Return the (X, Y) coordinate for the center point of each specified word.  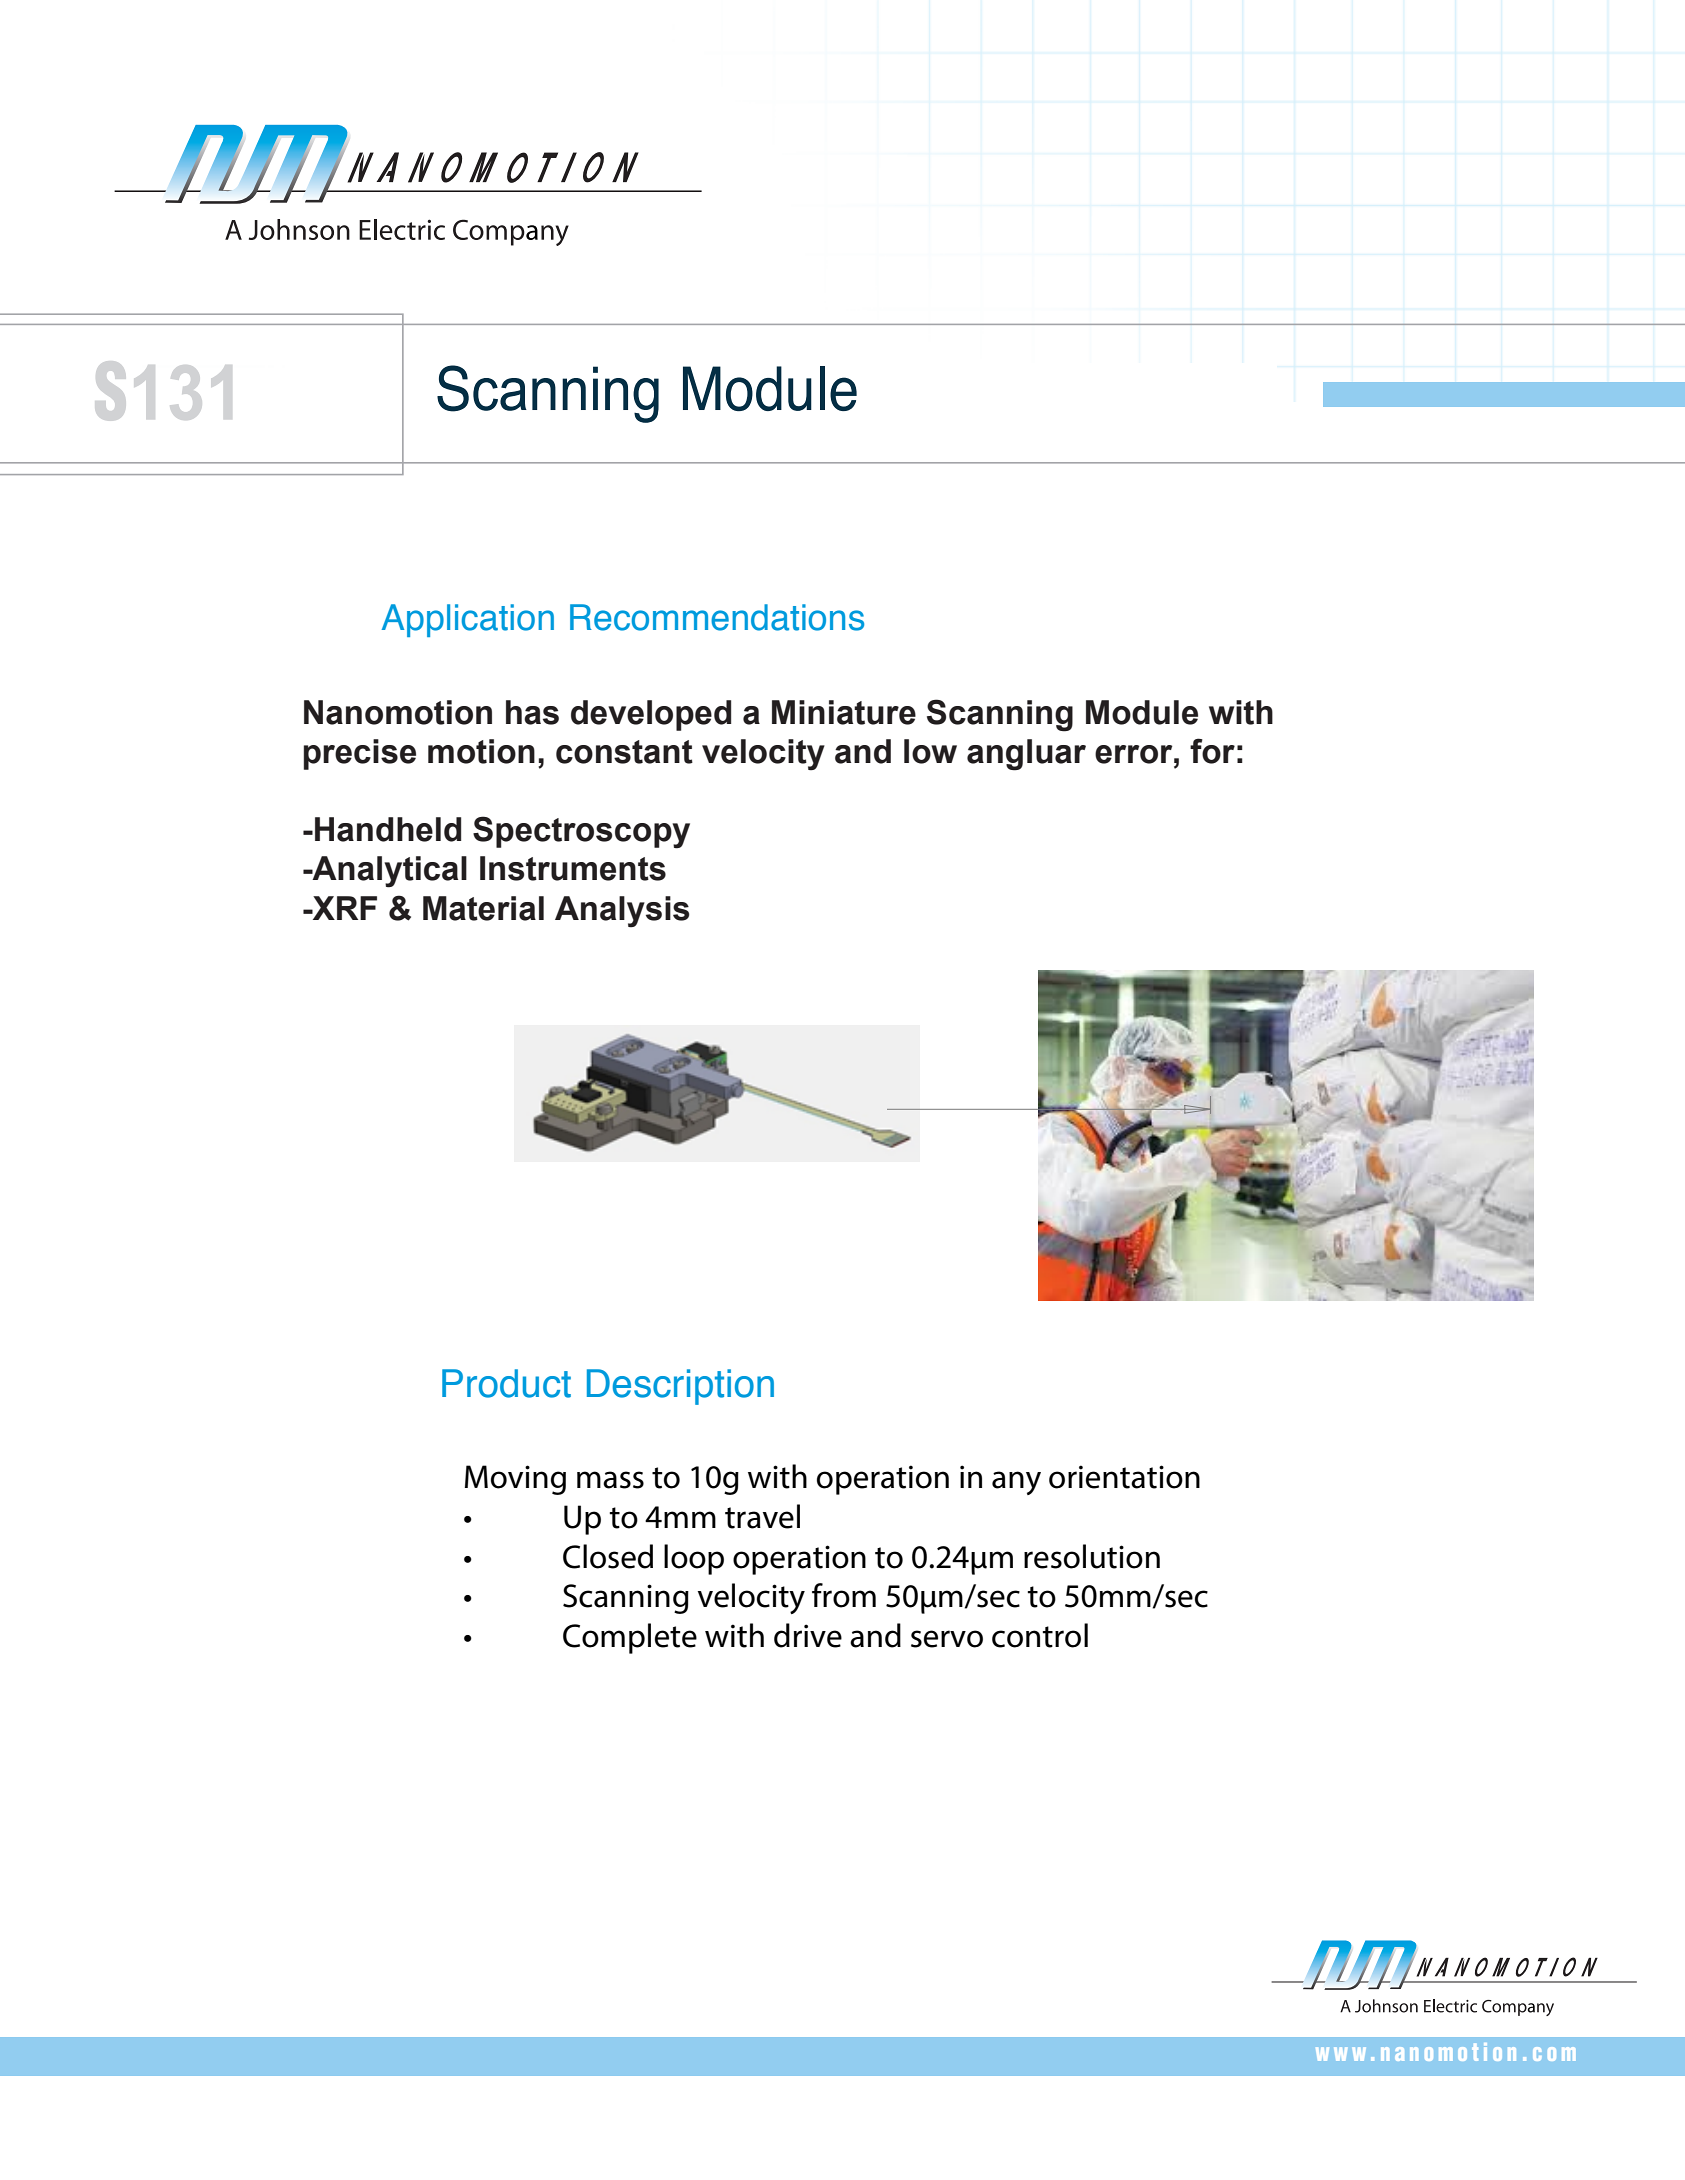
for (1212, 751)
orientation (1124, 1477)
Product (506, 1383)
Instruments (573, 868)
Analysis (622, 912)
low (930, 751)
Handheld (388, 829)
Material (483, 908)
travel (762, 1516)
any (1016, 1483)
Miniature (844, 712)
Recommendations (717, 617)
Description (680, 1387)
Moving (515, 1480)
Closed (608, 1556)
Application (468, 620)
